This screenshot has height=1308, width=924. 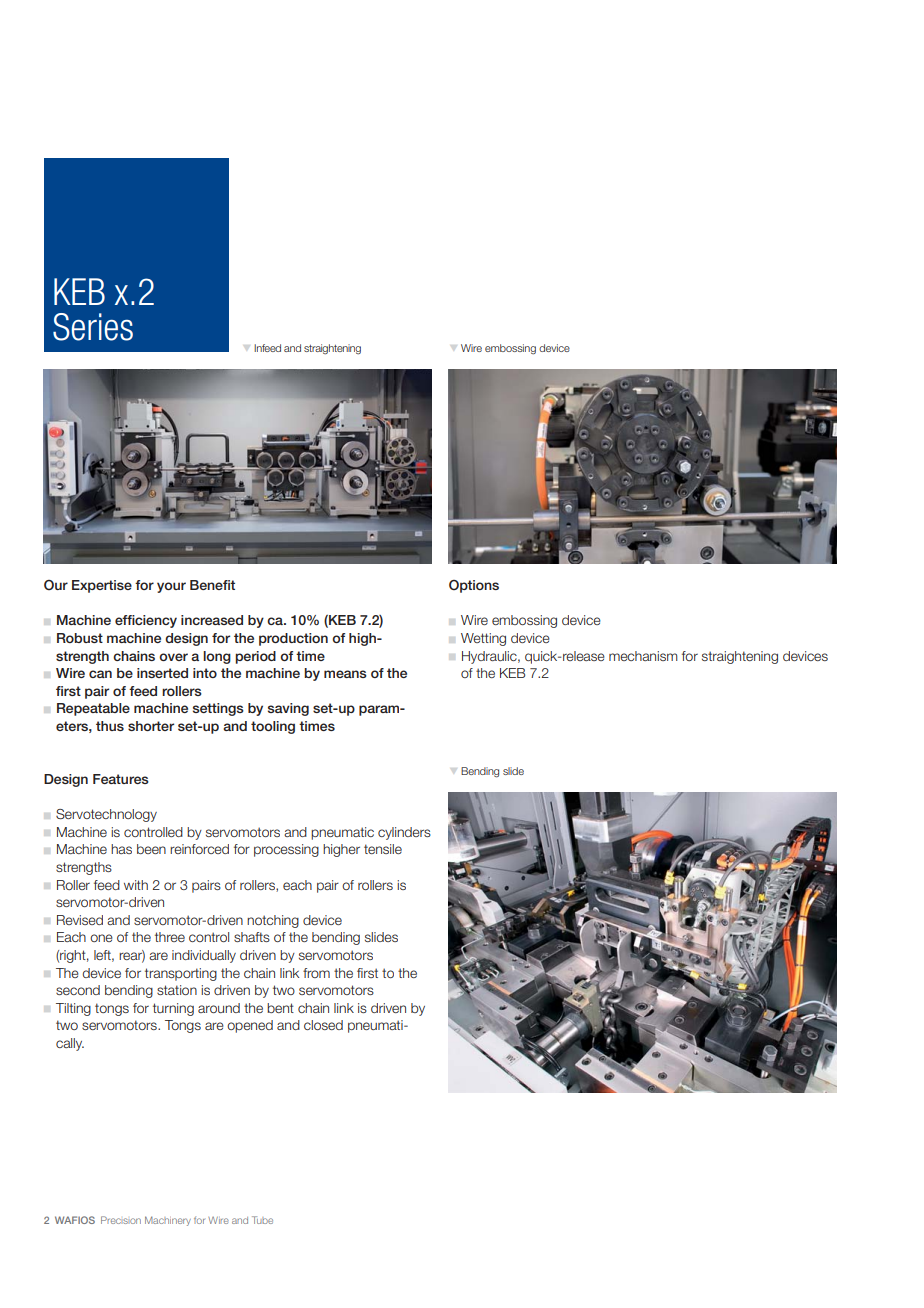 What do you see at coordinates (404, 833) in the screenshot?
I see `cylinders` at bounding box center [404, 833].
